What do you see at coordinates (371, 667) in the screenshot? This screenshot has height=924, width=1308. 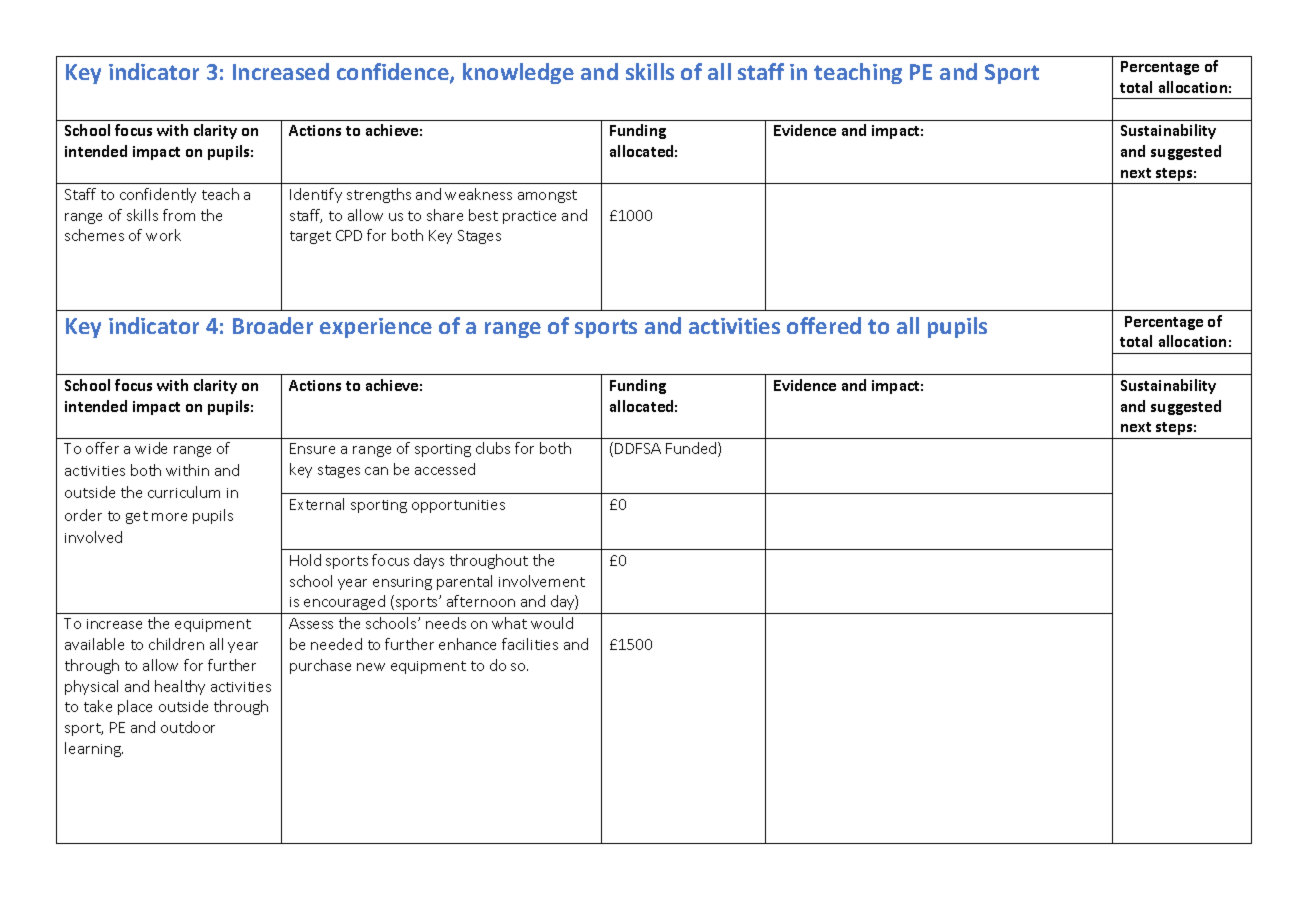 I see `new` at bounding box center [371, 667].
